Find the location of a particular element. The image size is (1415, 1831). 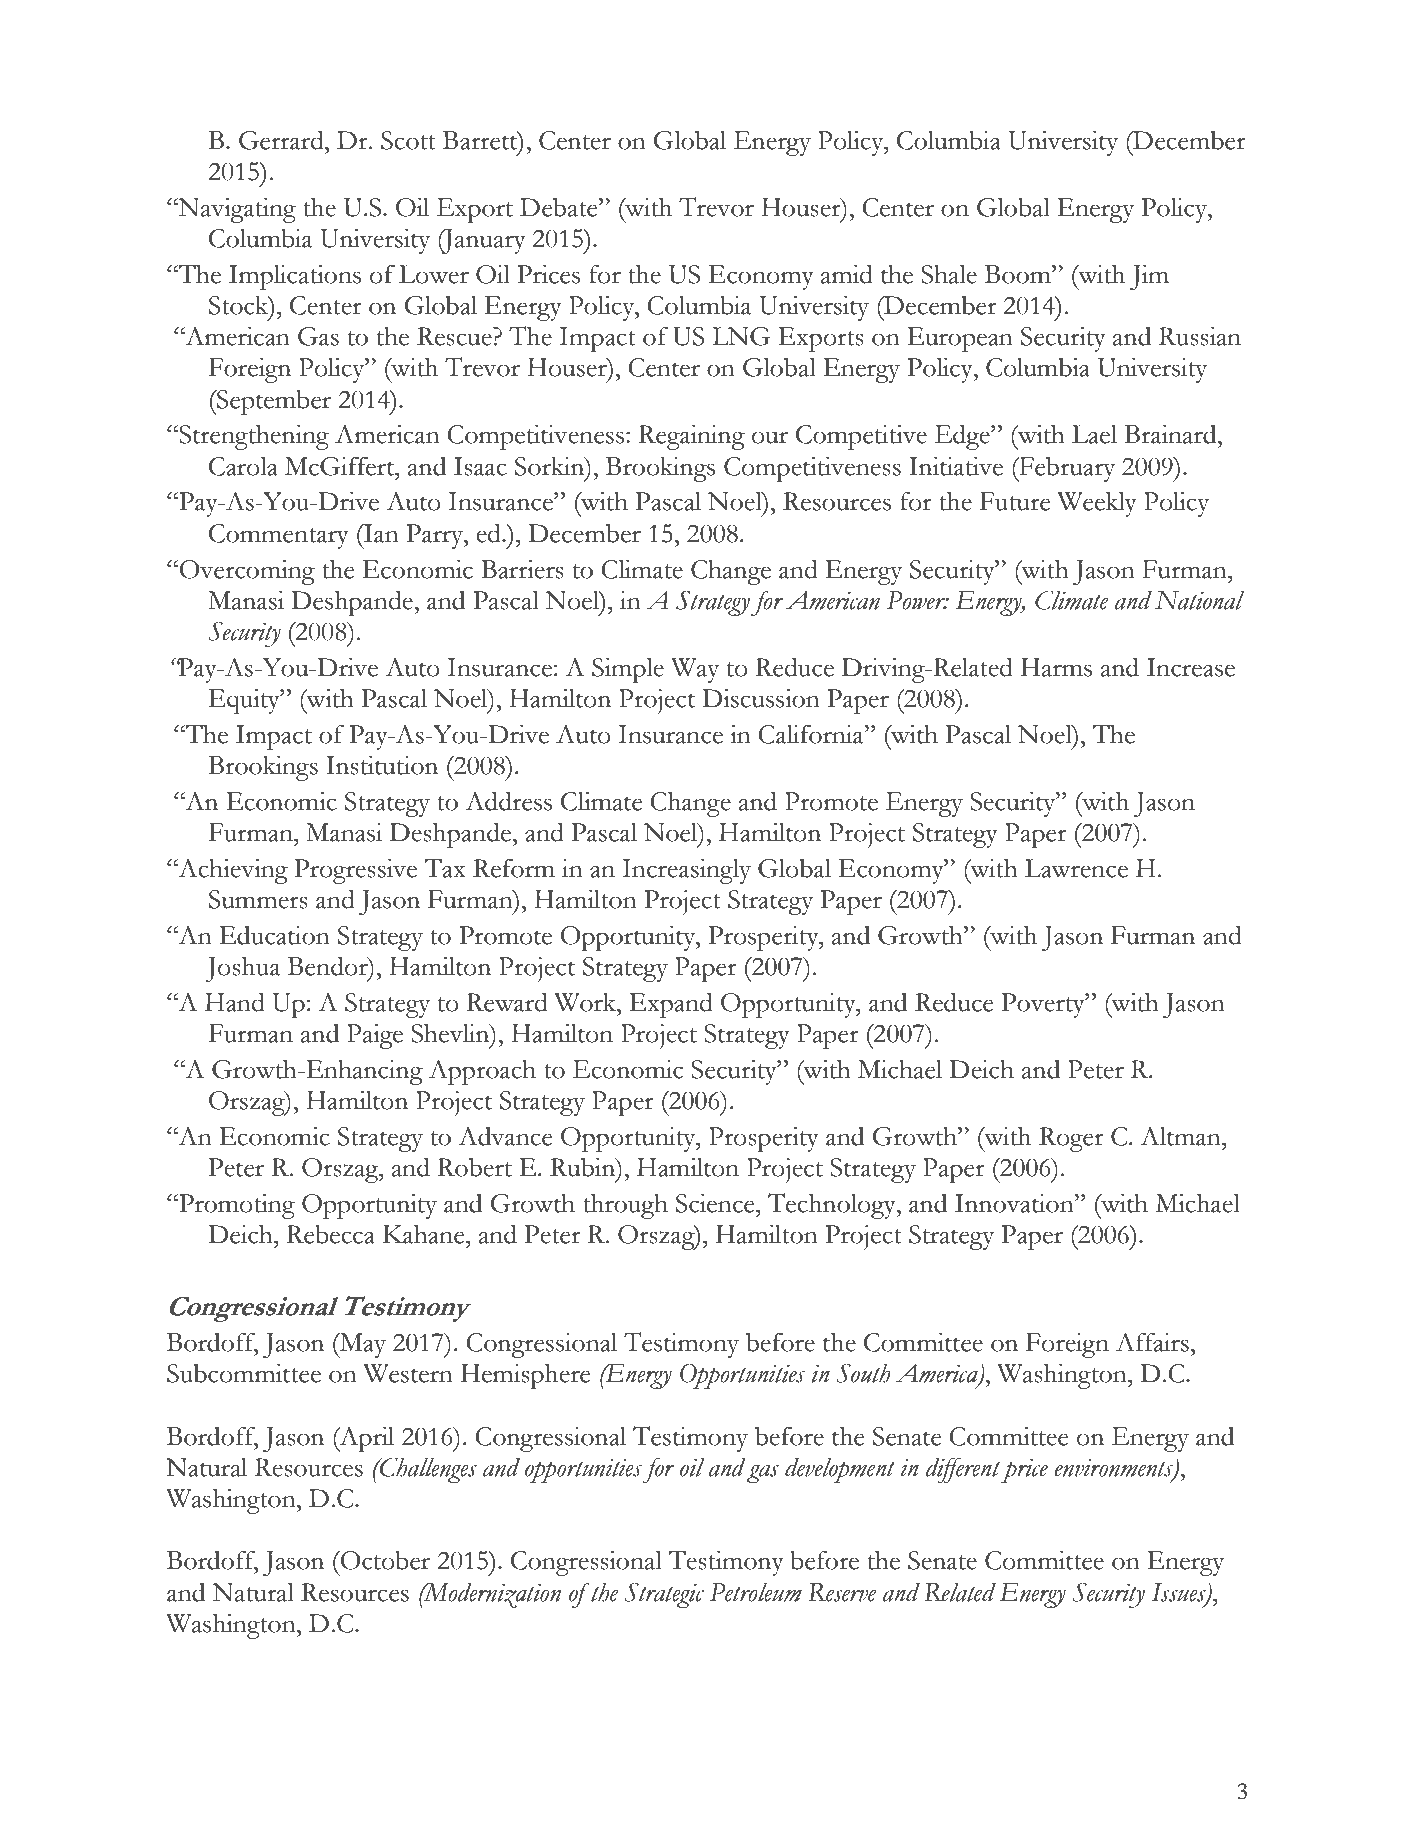

Science is located at coordinates (716, 1203).
